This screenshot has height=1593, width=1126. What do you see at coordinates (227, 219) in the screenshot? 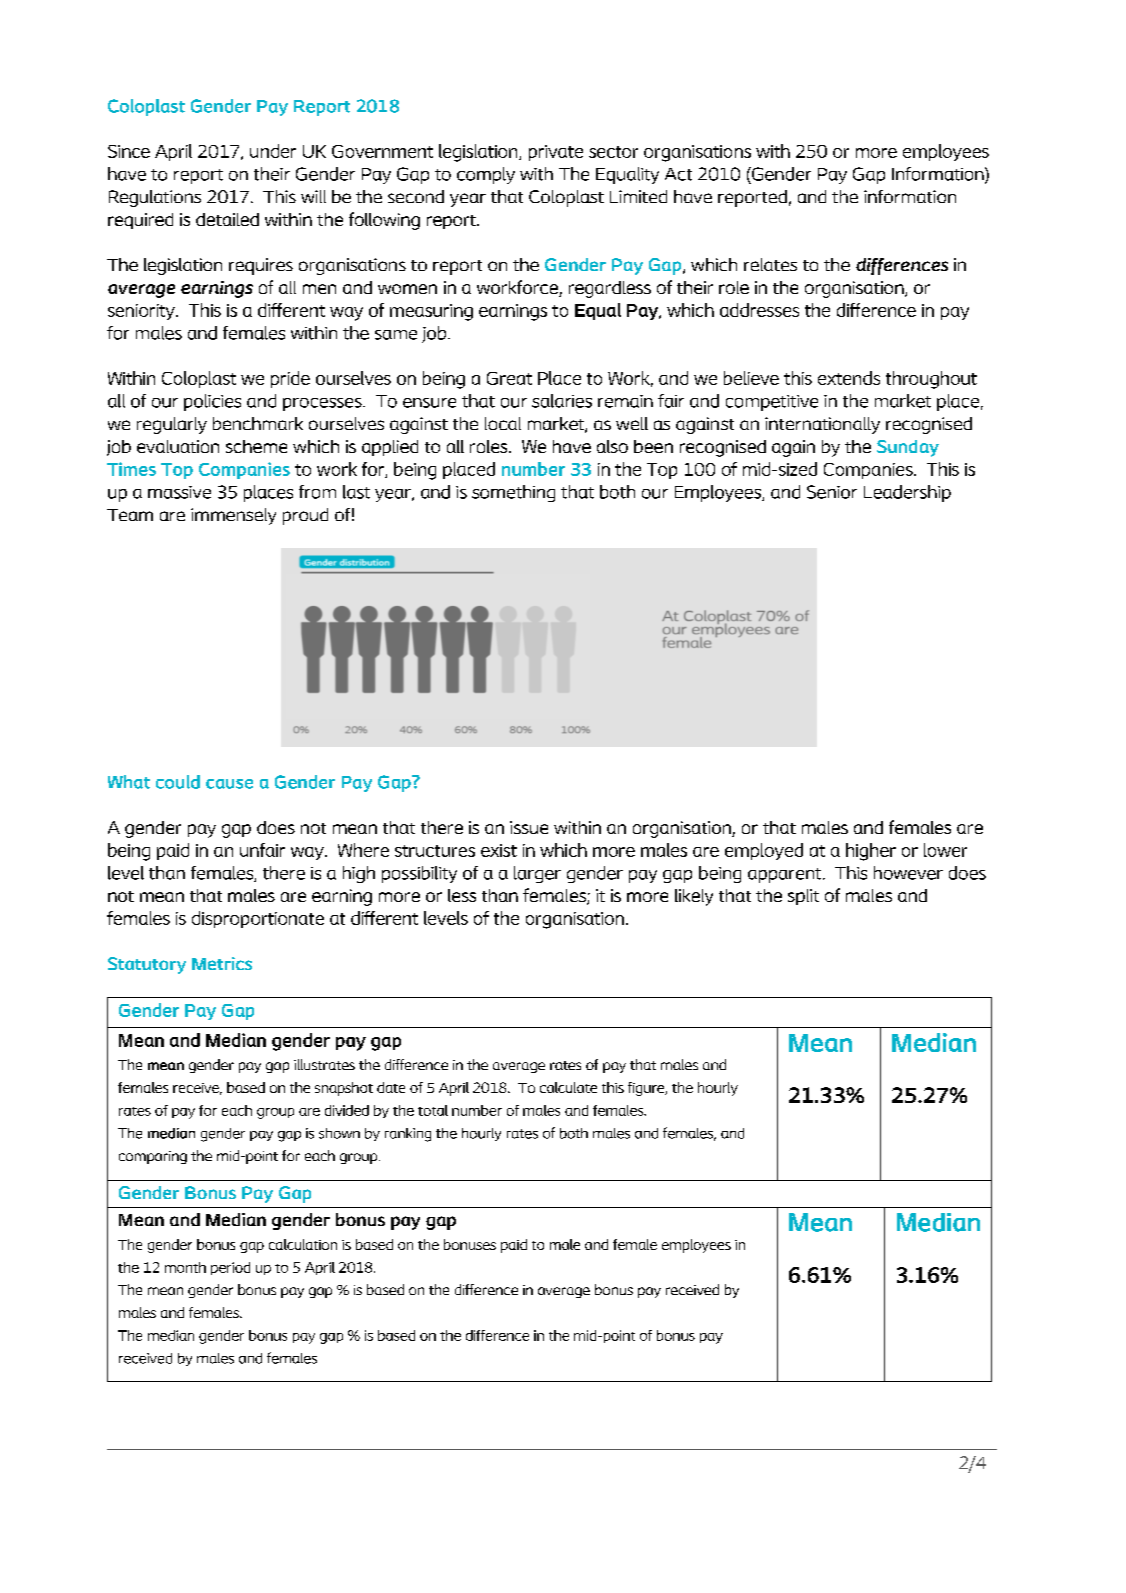
I see `detailed` at bounding box center [227, 219].
